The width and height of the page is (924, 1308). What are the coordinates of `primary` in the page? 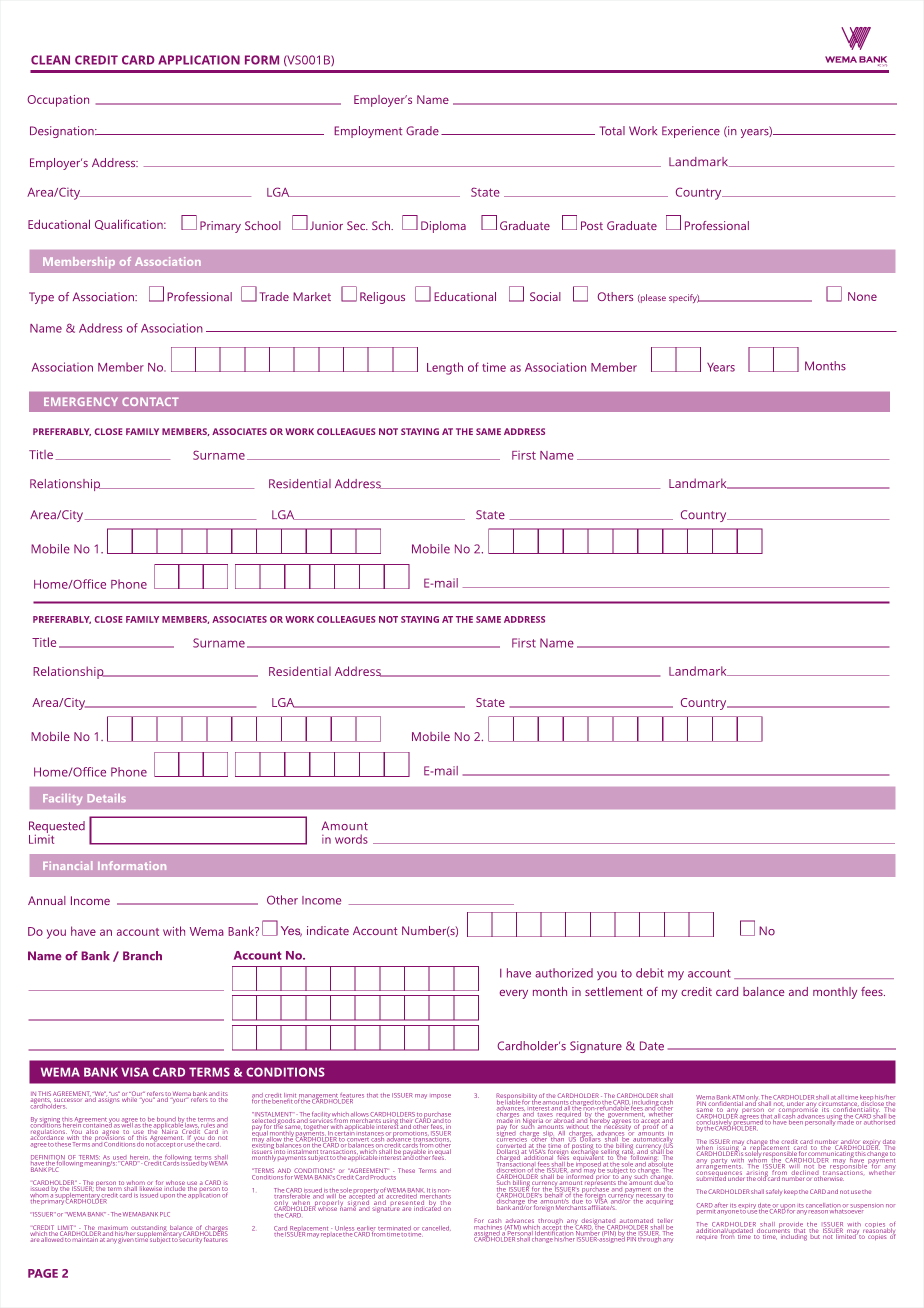 It's located at (52, 1201).
